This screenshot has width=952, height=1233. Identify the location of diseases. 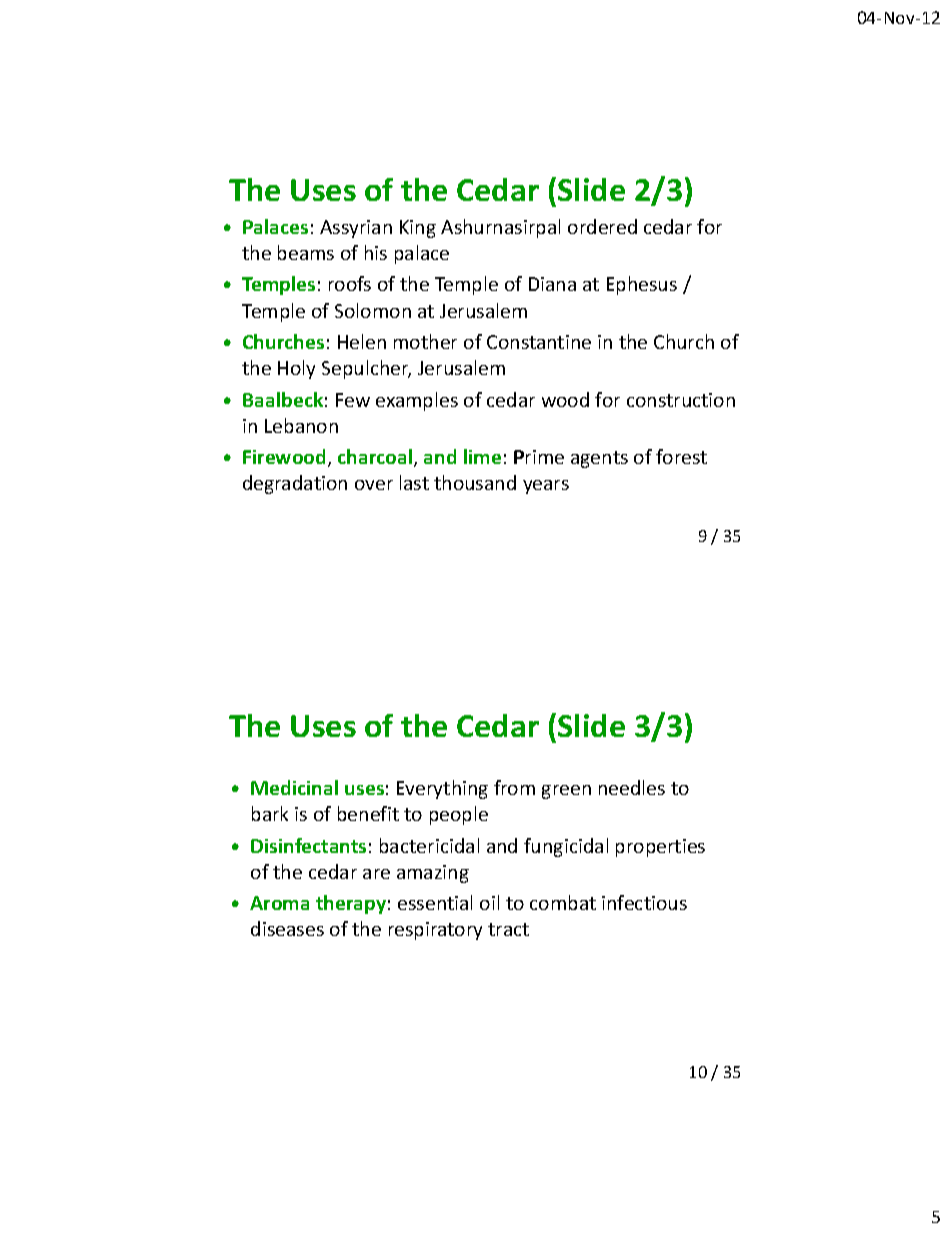
(287, 928).
